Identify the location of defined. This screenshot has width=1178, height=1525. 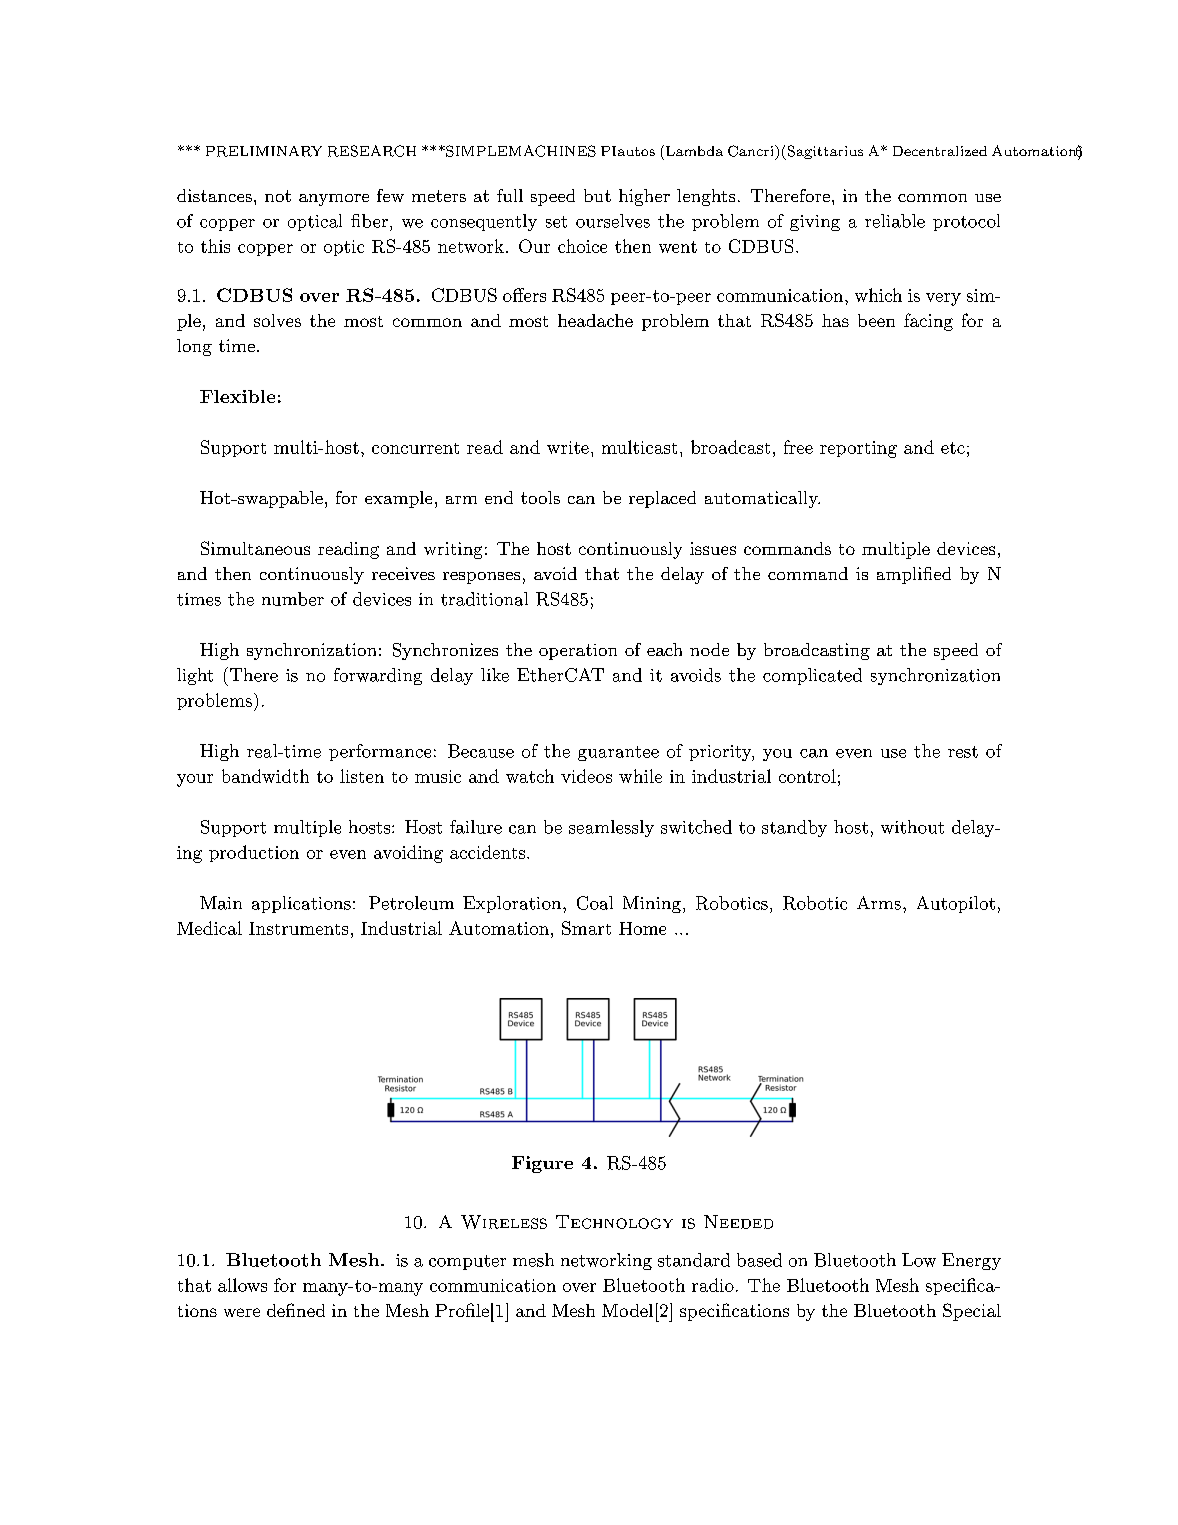
(296, 1310).
